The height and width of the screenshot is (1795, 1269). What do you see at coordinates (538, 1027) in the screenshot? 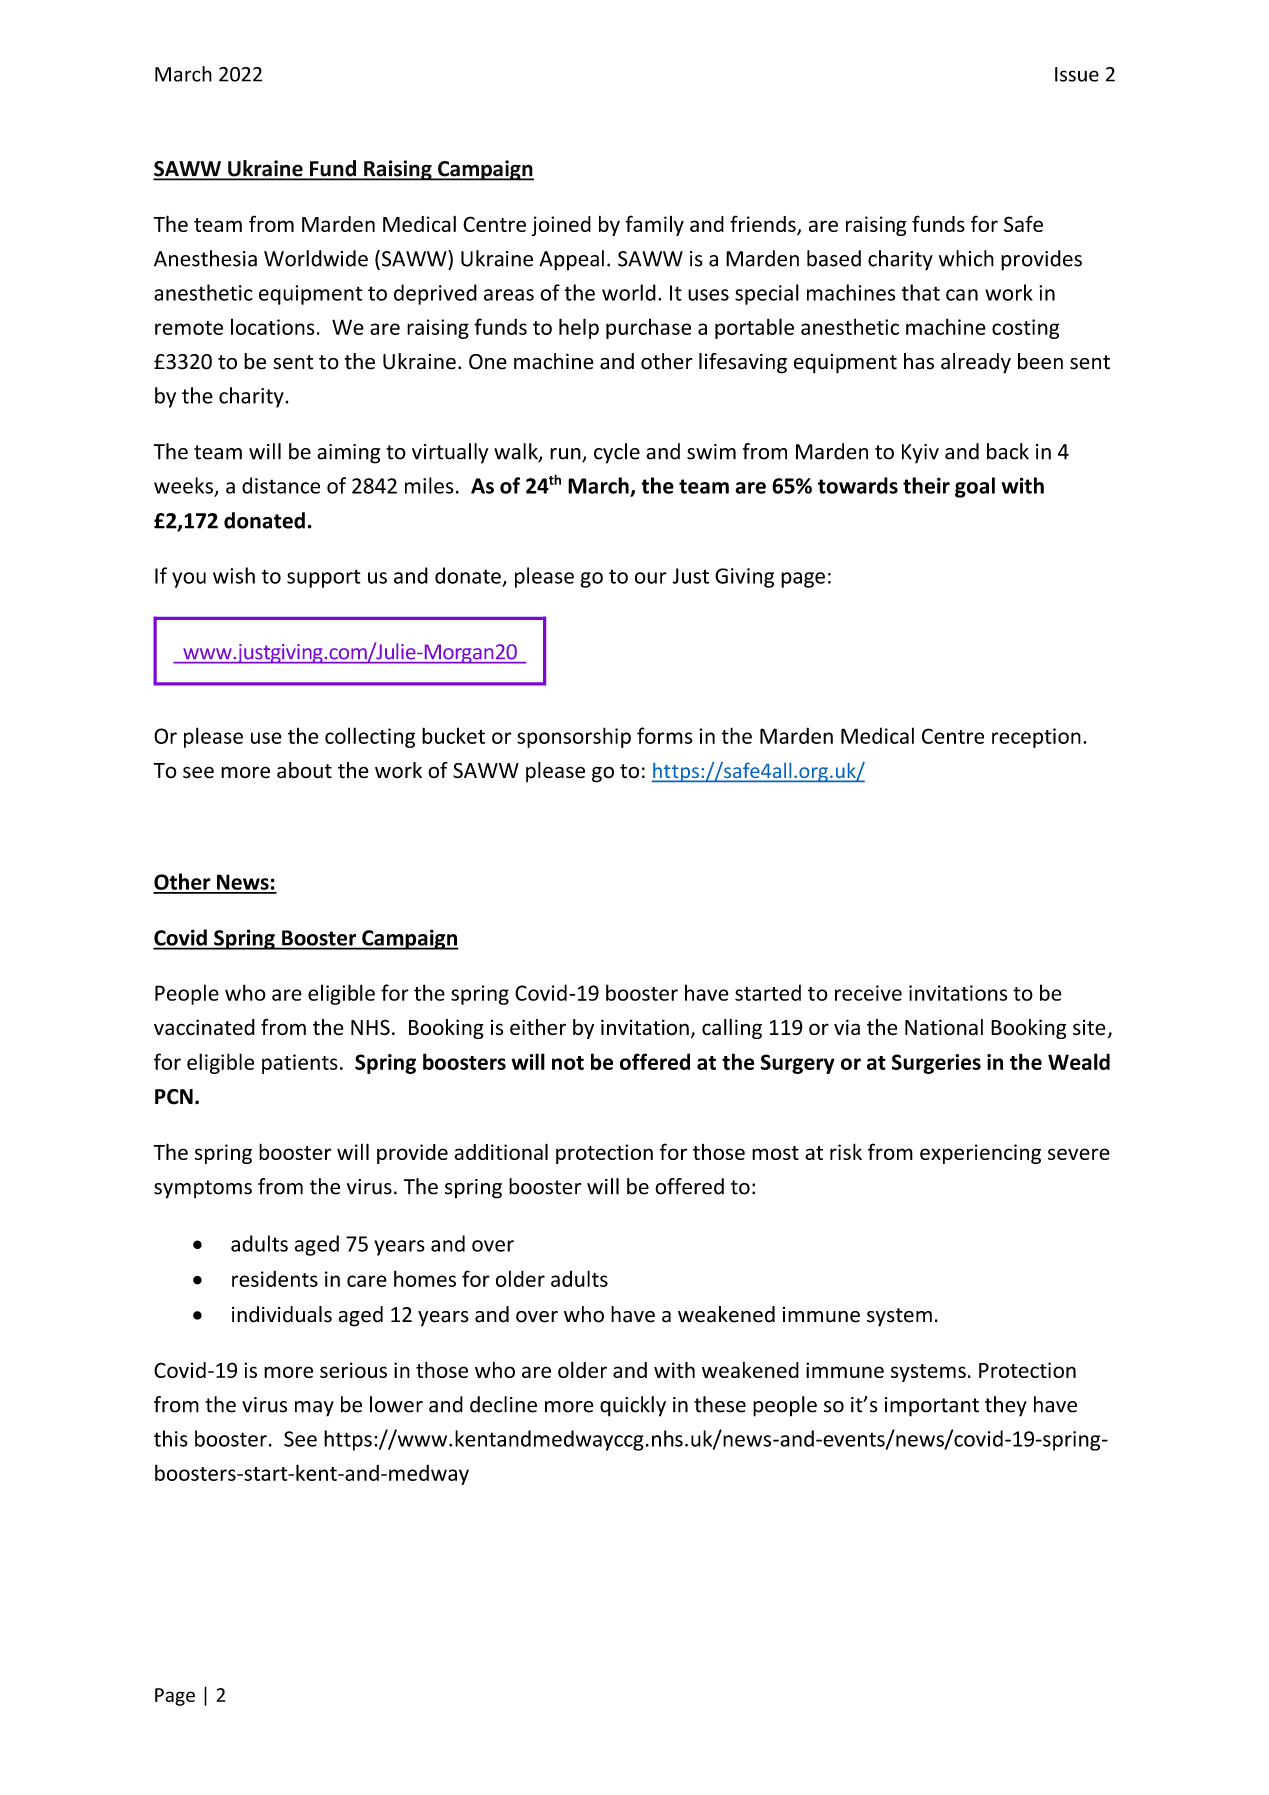
I see `either` at bounding box center [538, 1027].
